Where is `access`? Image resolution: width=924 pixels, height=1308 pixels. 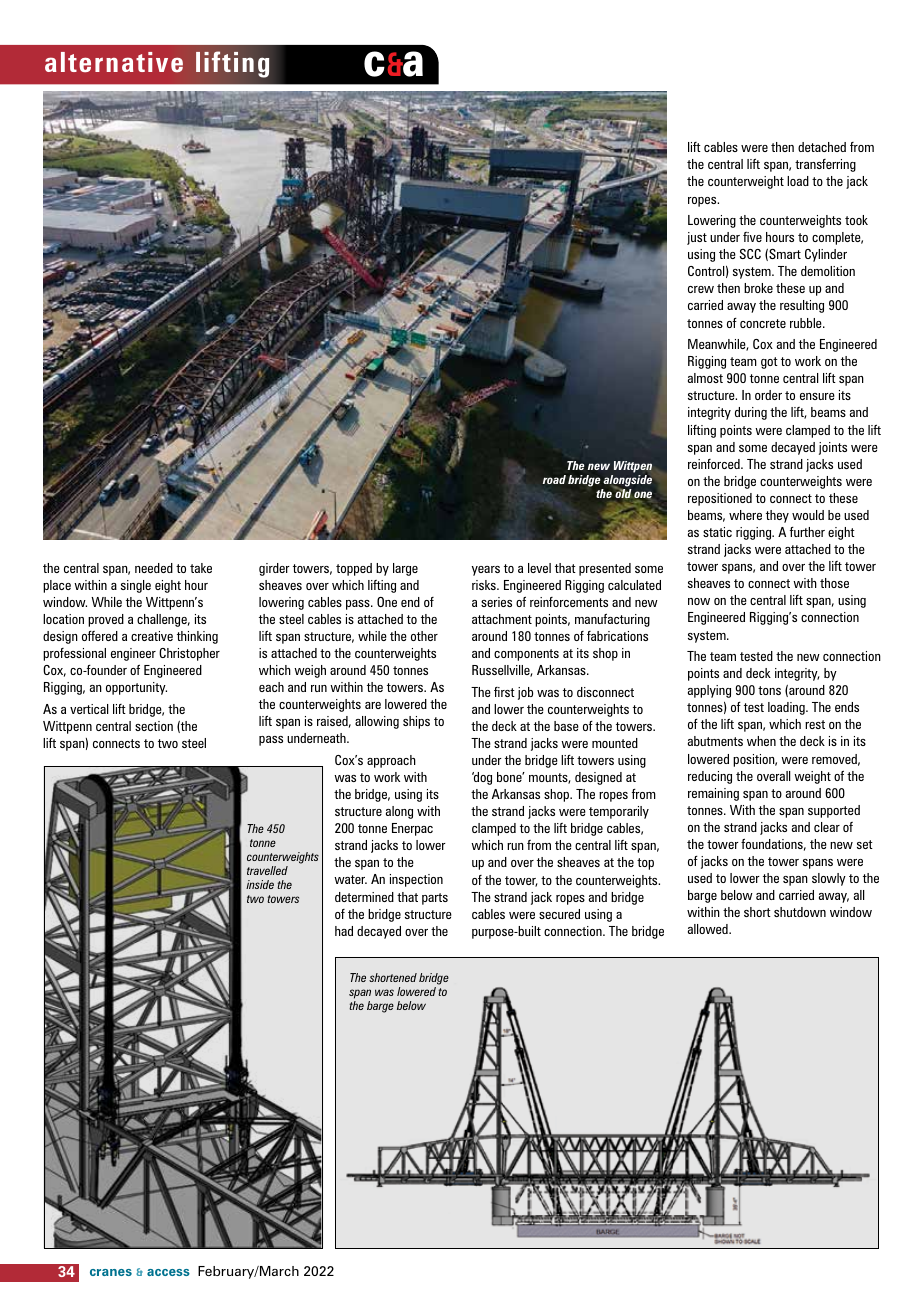 access is located at coordinates (168, 1272).
